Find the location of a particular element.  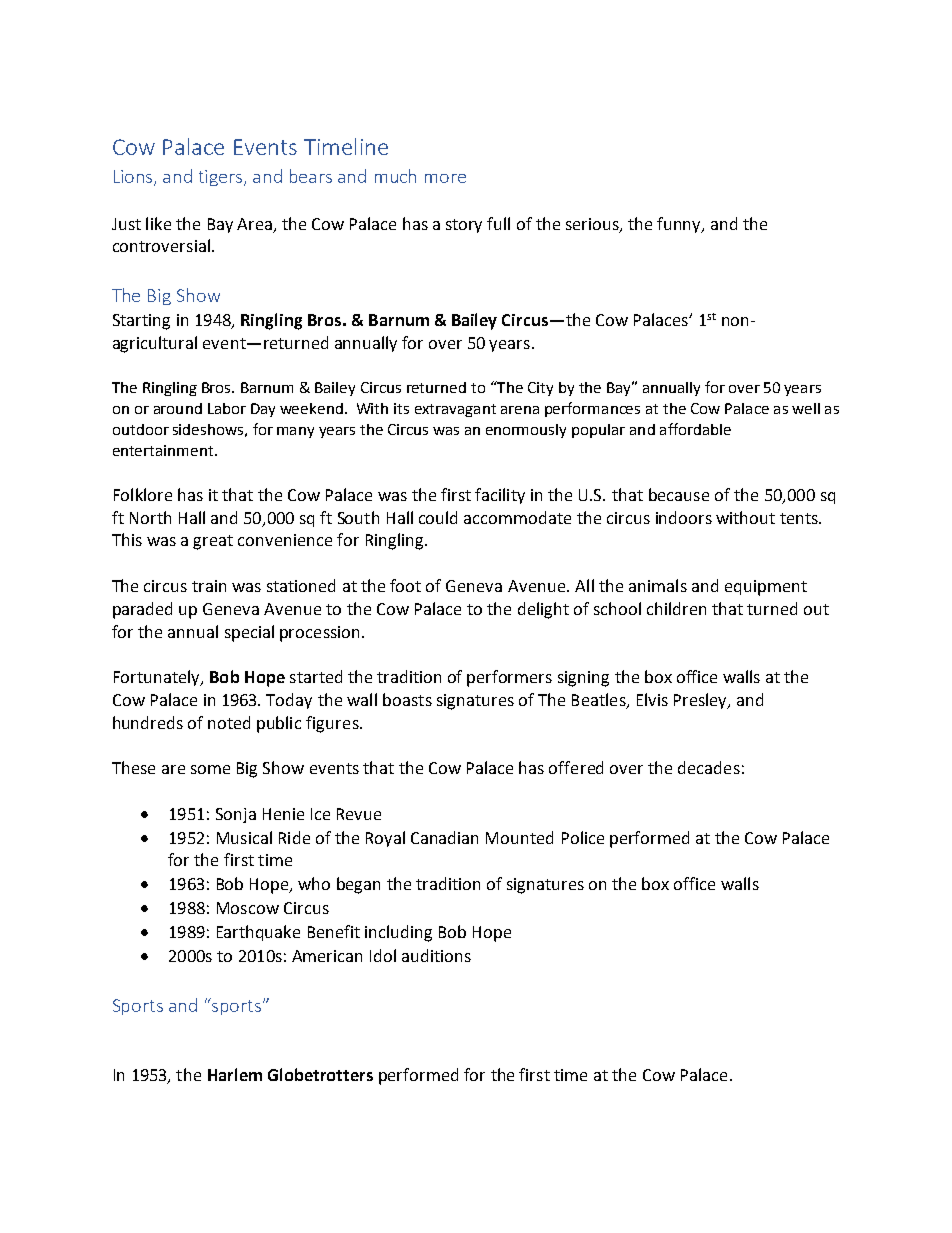

decades is located at coordinates (709, 767).
